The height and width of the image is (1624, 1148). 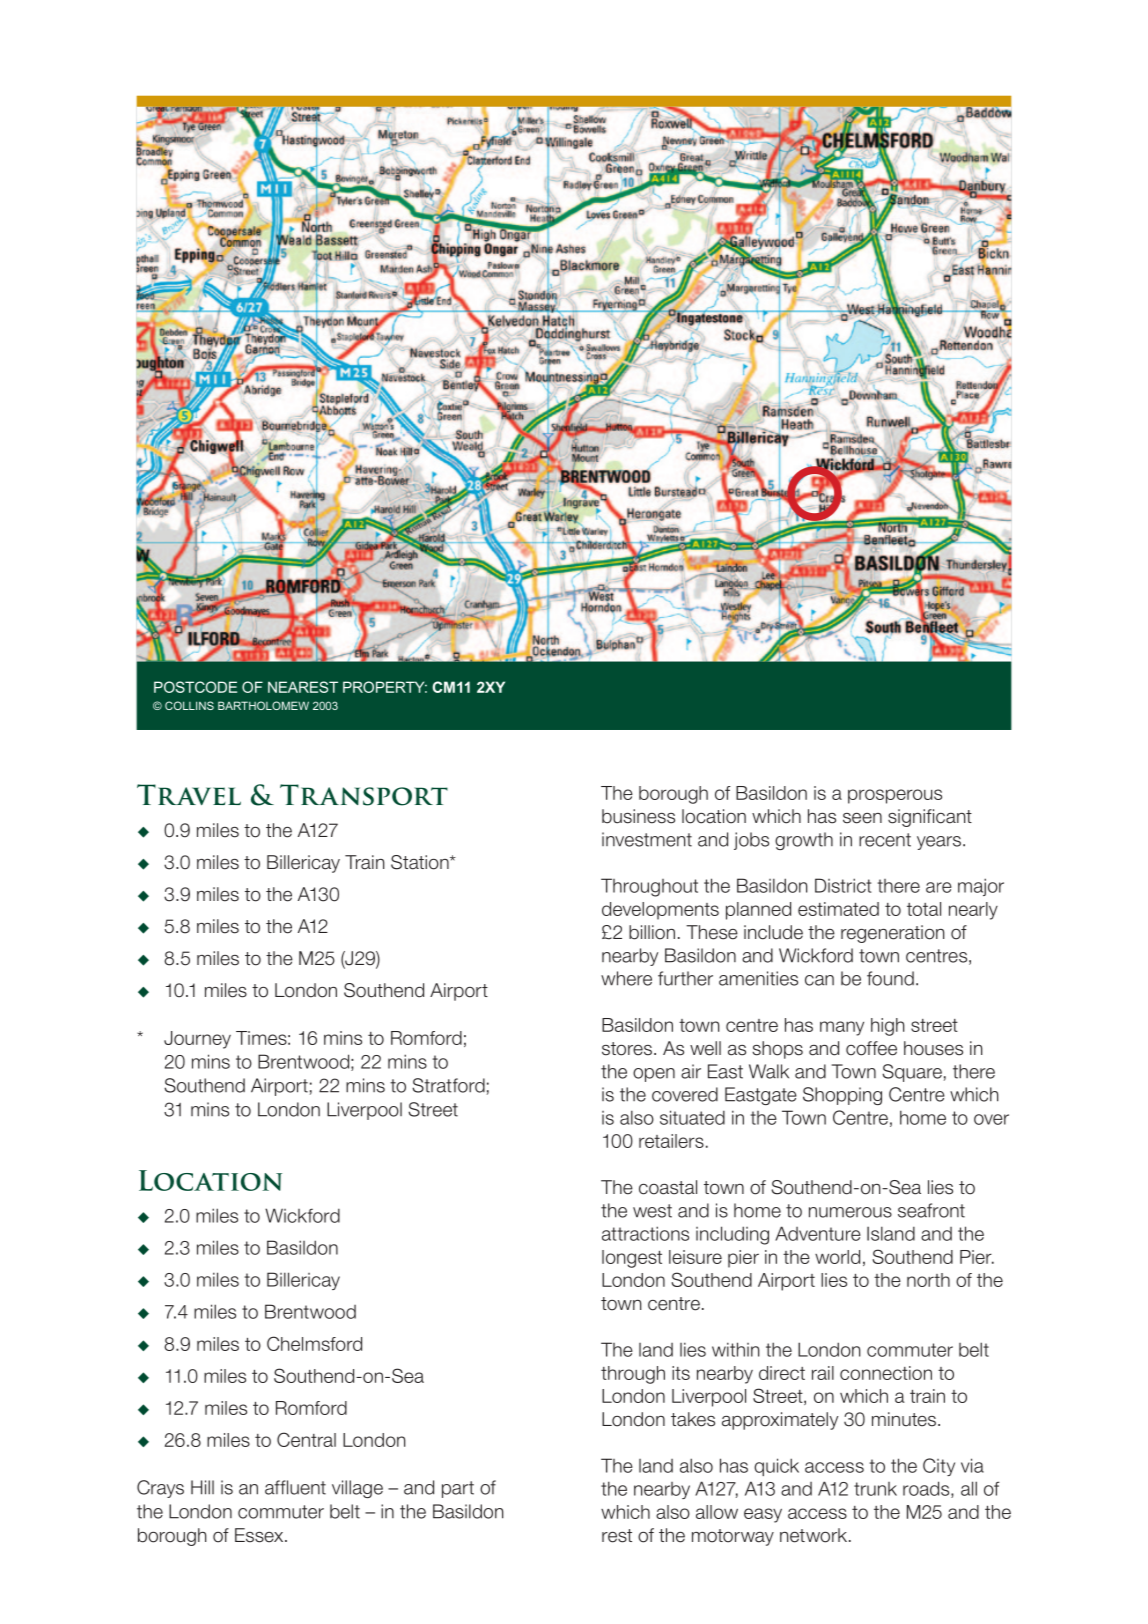 I want to click on Journey, so click(x=197, y=1040).
